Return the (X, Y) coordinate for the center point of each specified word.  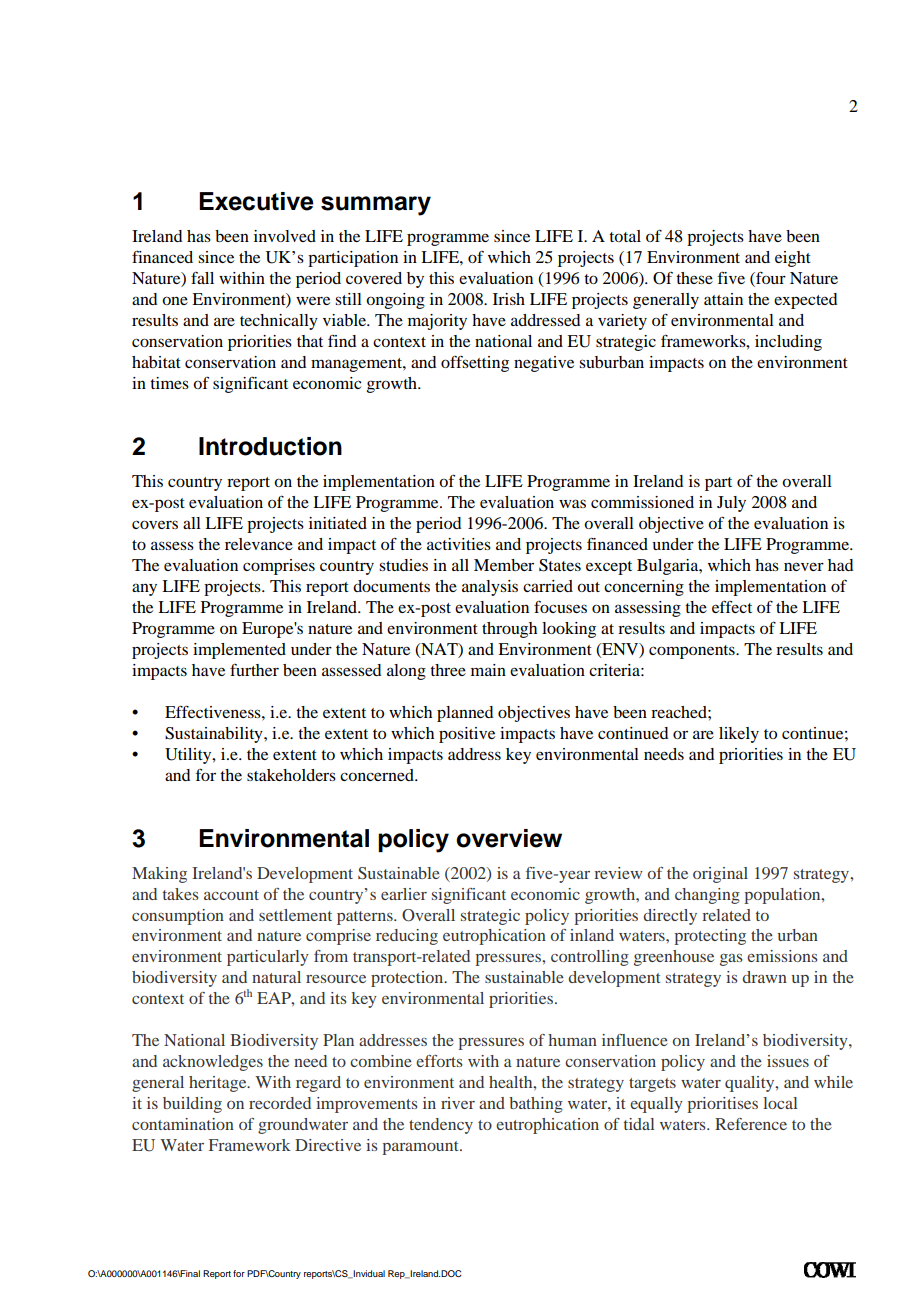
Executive (256, 201)
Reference (751, 1124)
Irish (509, 299)
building (192, 1105)
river (458, 1103)
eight (793, 259)
